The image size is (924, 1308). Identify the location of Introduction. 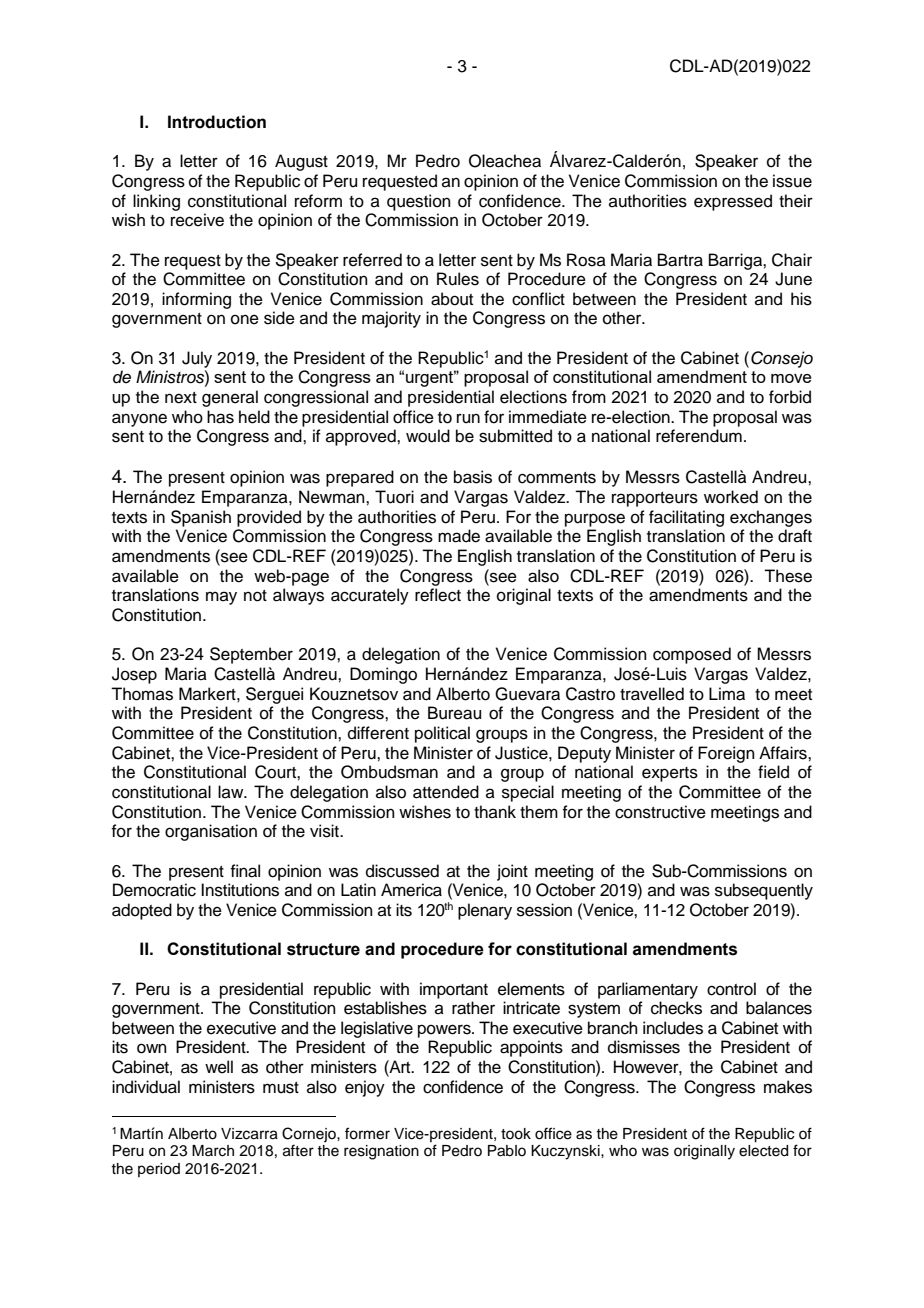
(217, 122).
